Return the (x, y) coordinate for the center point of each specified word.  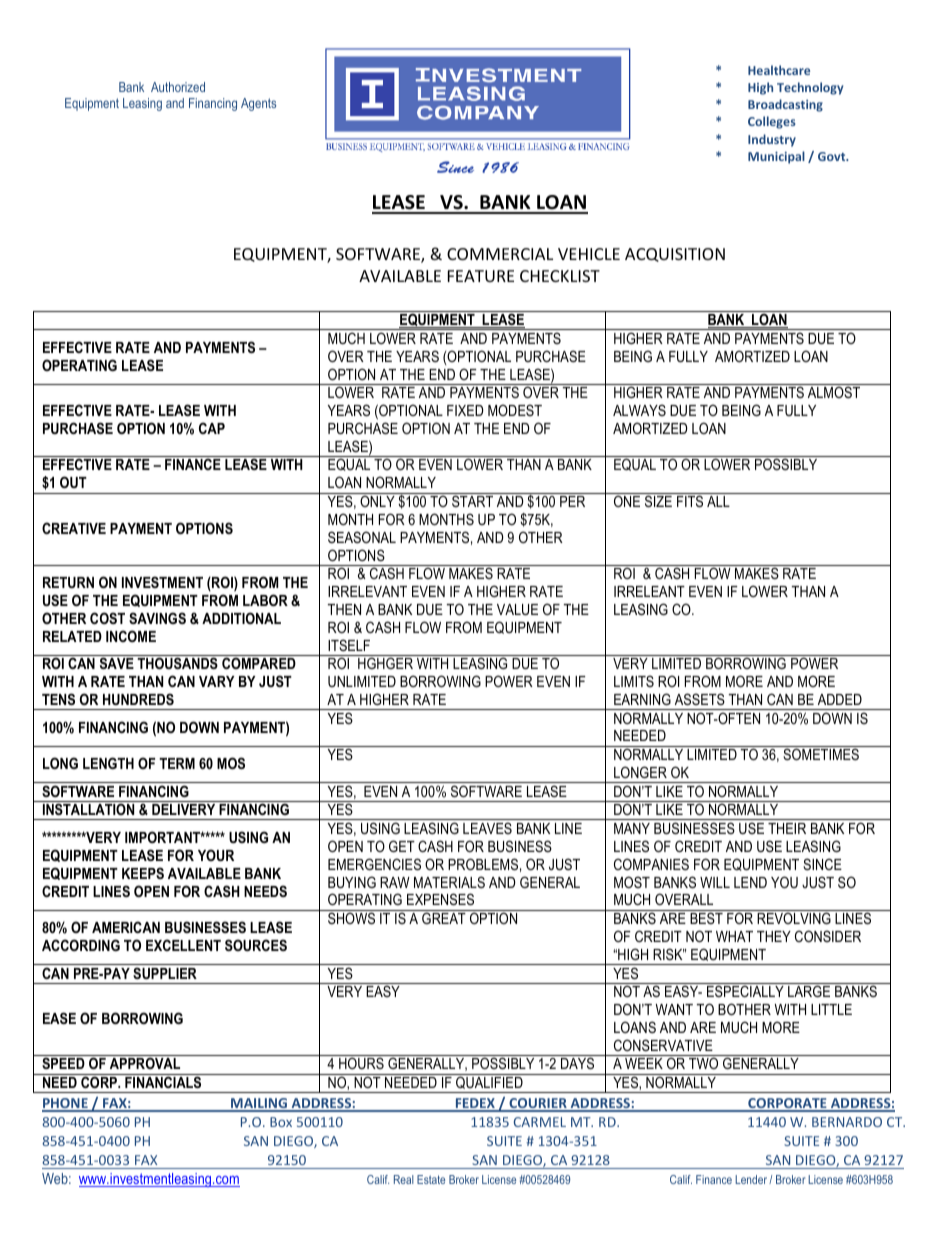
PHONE (66, 1104)
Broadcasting (785, 105)
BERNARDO (847, 1122)
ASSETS (700, 699)
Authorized (178, 87)
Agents (258, 104)
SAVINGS (157, 618)
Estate (431, 1179)
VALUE (517, 609)
